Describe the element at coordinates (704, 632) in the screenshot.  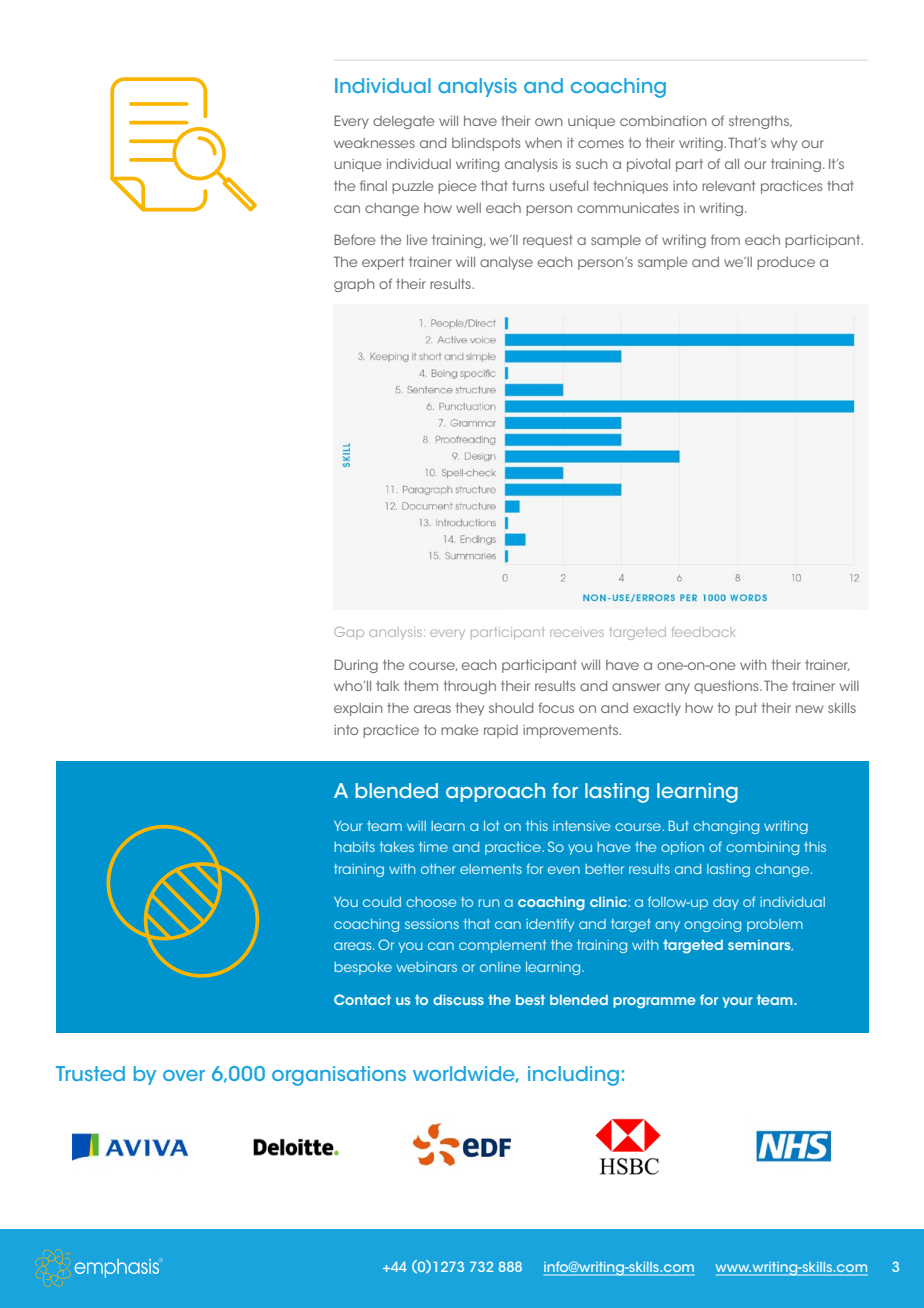
I see `feedback` at that location.
